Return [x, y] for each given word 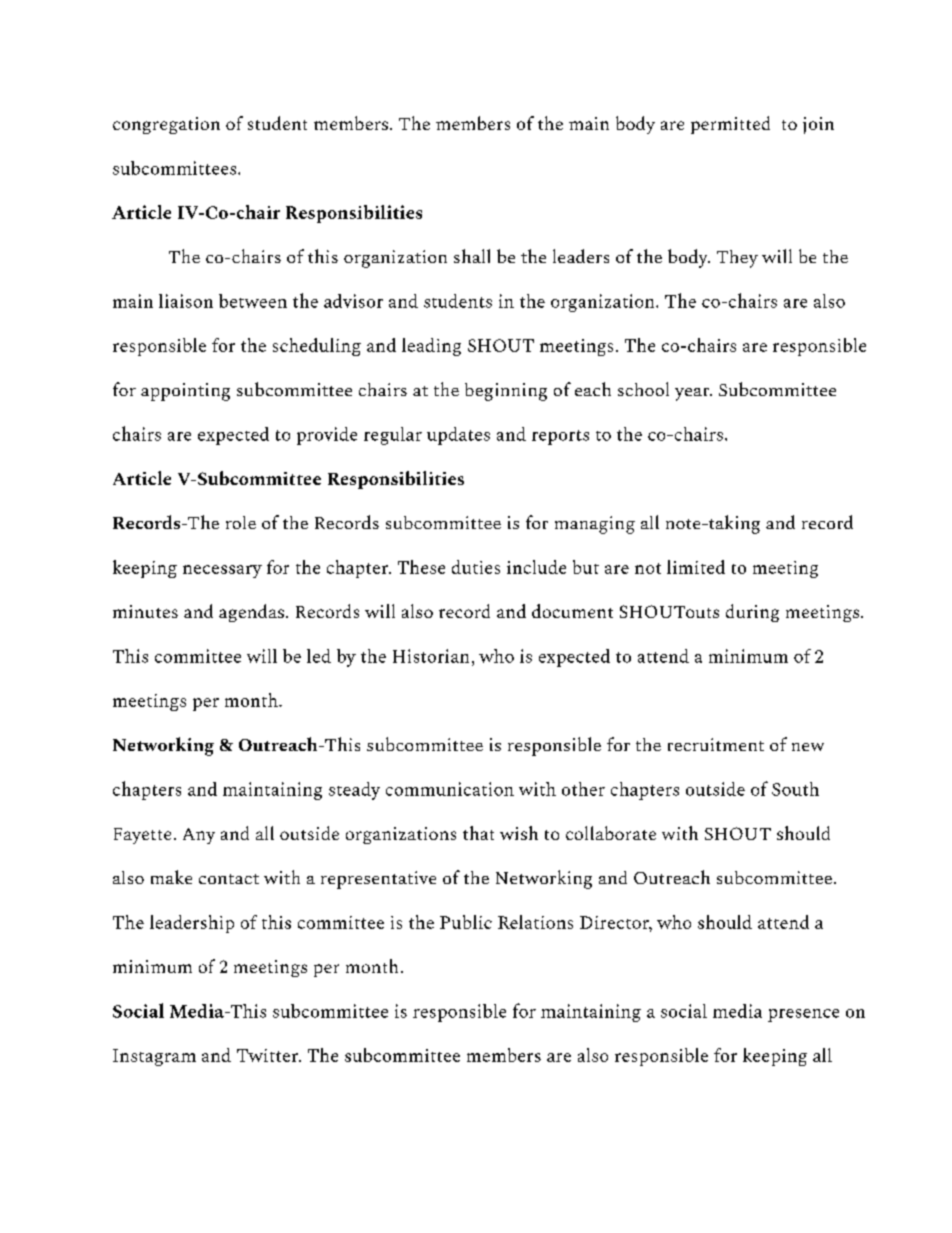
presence [803, 1015]
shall [472, 256]
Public [466, 922]
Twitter [268, 1055]
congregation [166, 125]
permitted [730, 125]
